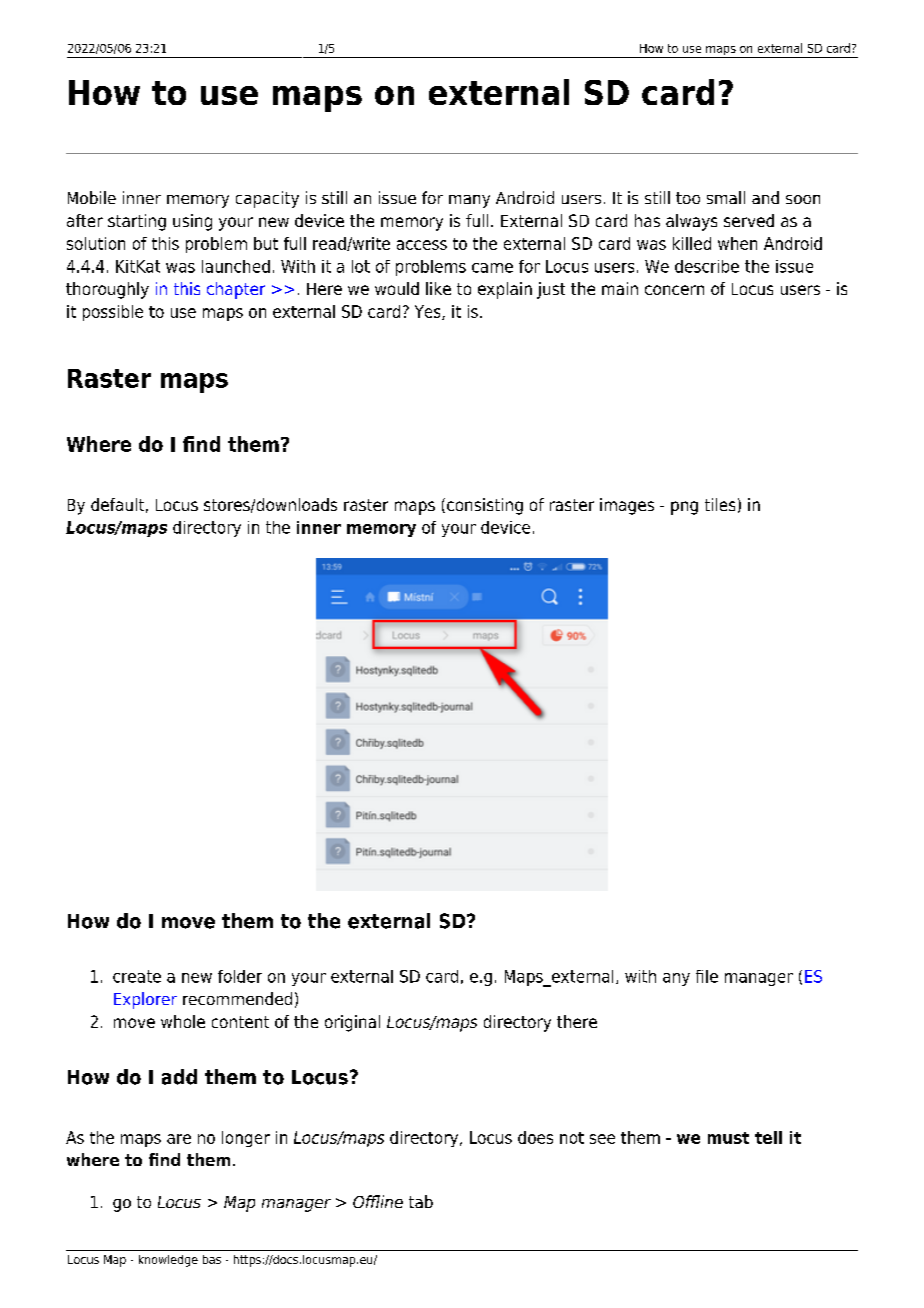 This screenshot has width=924, height=1308. Describe the element at coordinates (728, 1138) in the screenshot. I see `must` at that location.
